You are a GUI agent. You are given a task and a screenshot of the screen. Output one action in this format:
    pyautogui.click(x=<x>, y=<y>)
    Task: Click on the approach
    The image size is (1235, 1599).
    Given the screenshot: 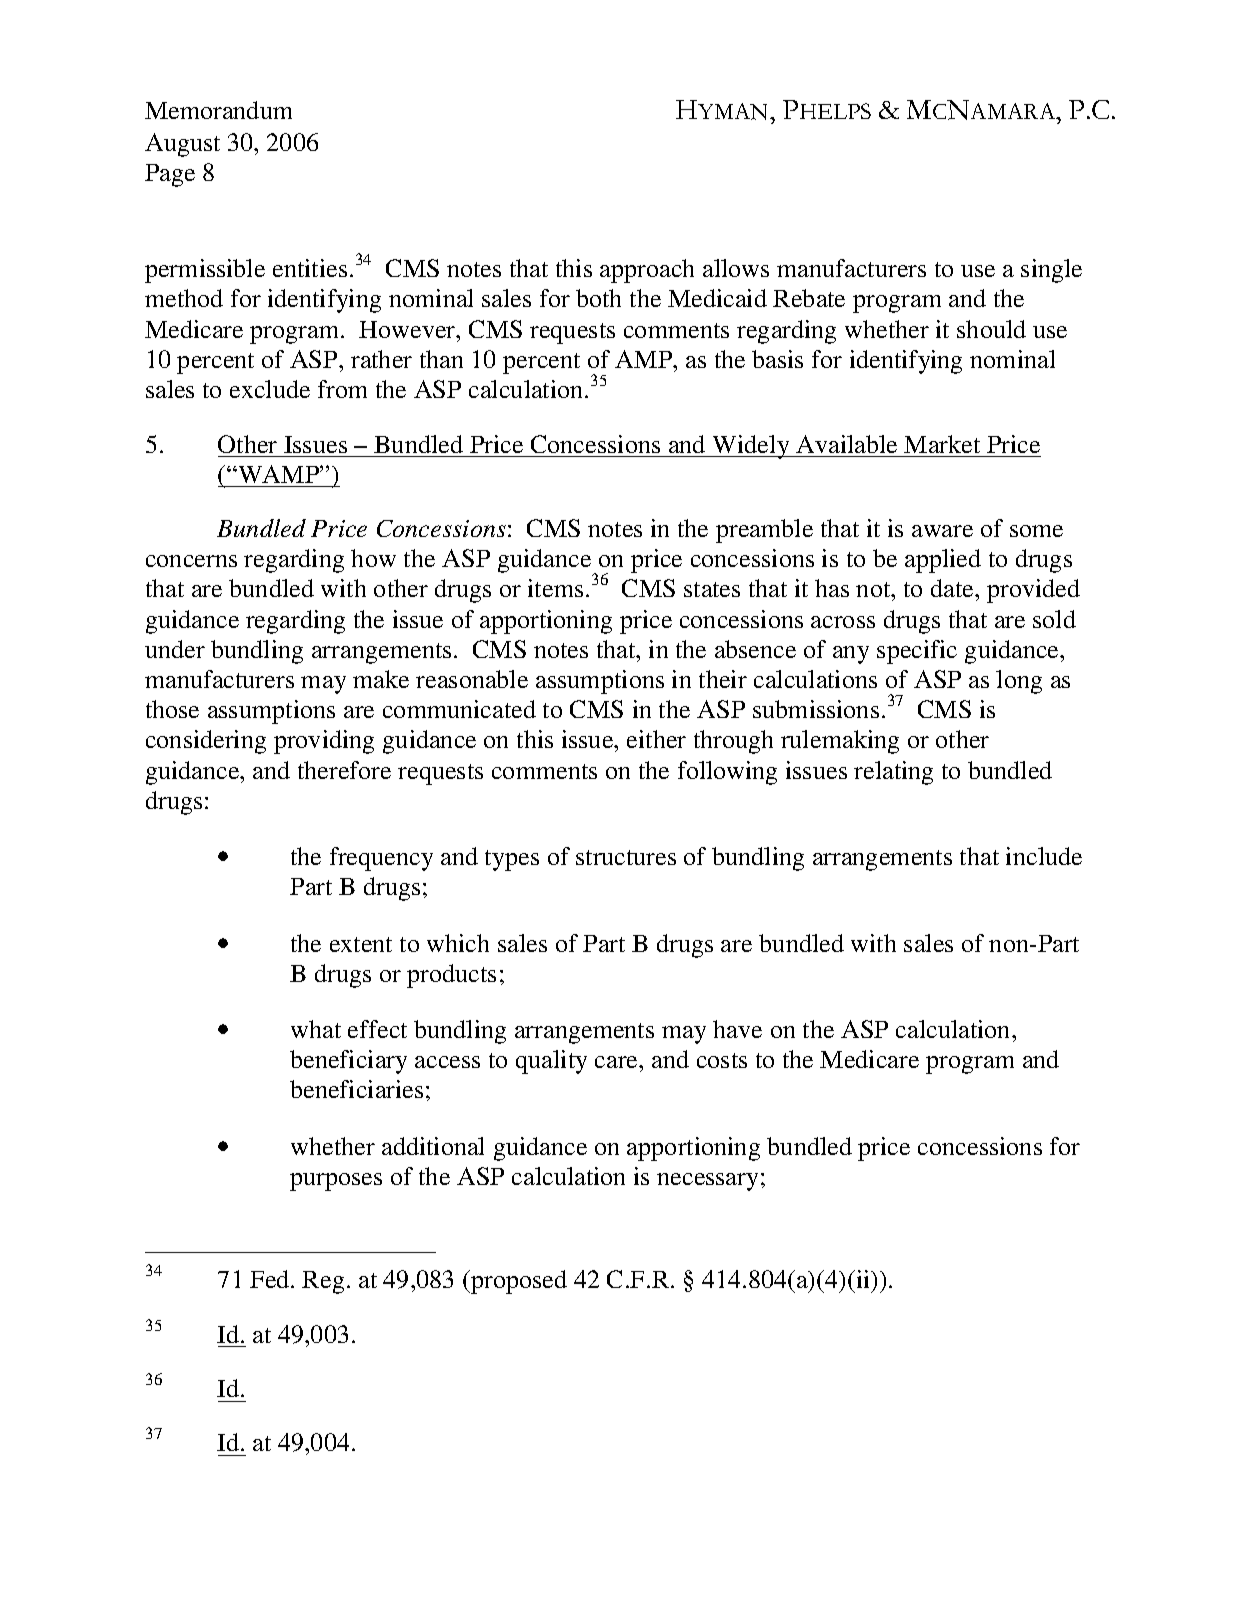 What is the action you would take?
    pyautogui.click(x=647, y=271)
